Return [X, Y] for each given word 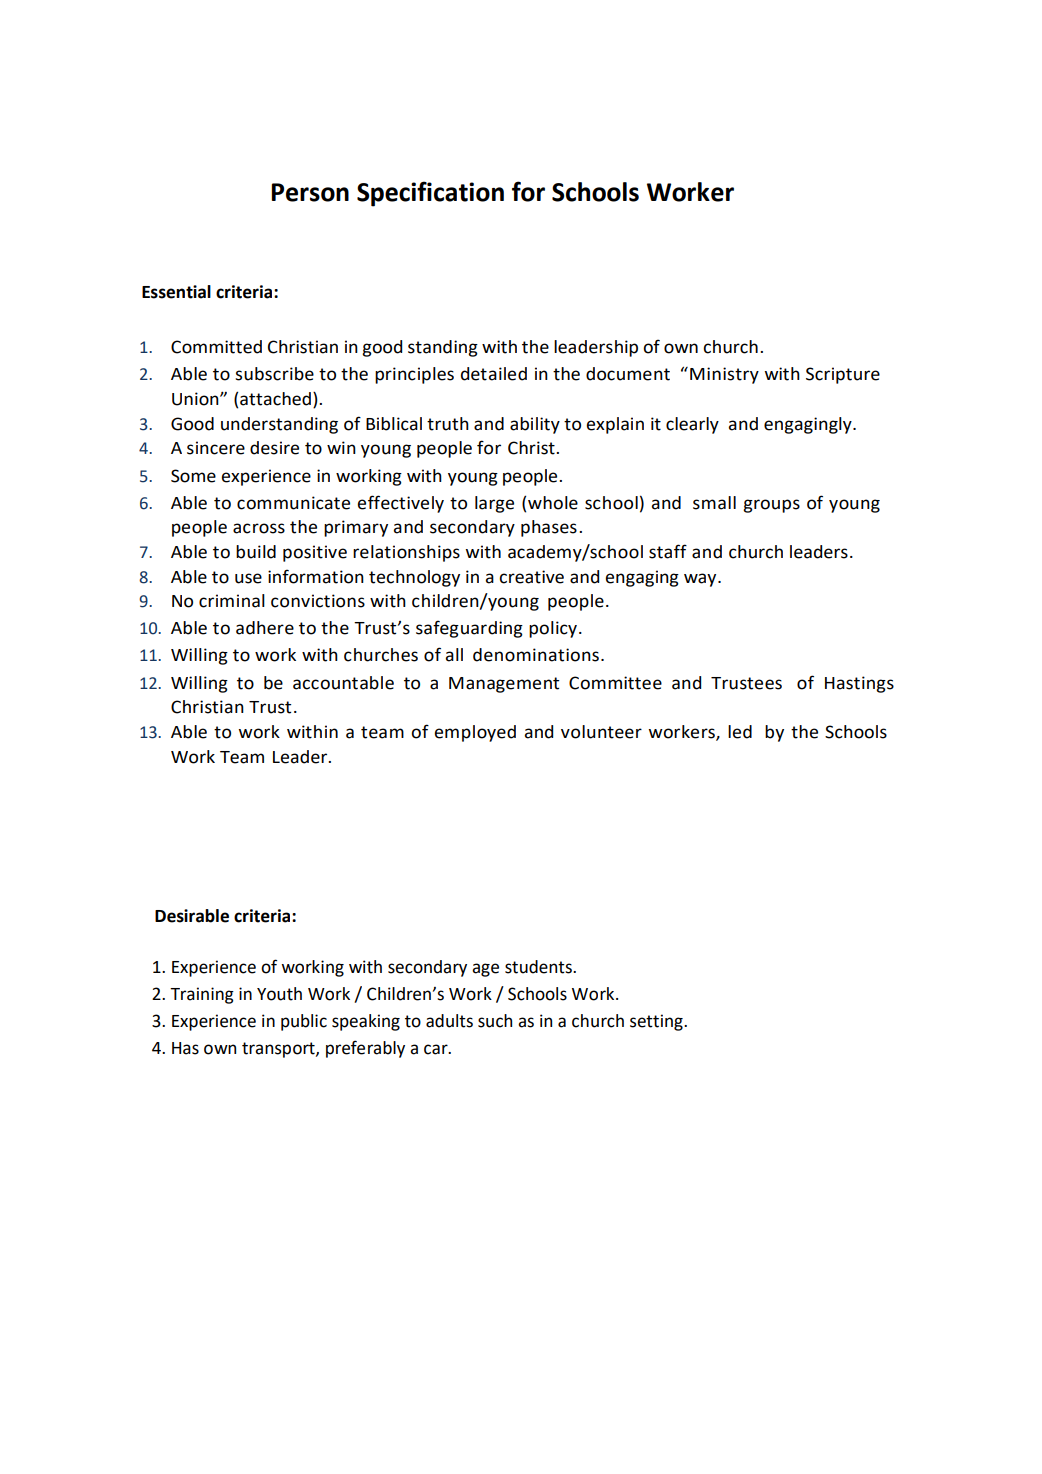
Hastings [859, 684]
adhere [265, 628]
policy [553, 629]
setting [657, 1022]
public [304, 1022]
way [701, 580]
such [495, 1021]
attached [277, 400]
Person [310, 192]
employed [475, 733]
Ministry [724, 375]
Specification [430, 194]
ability [535, 425]
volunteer [601, 732]
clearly [692, 425]
